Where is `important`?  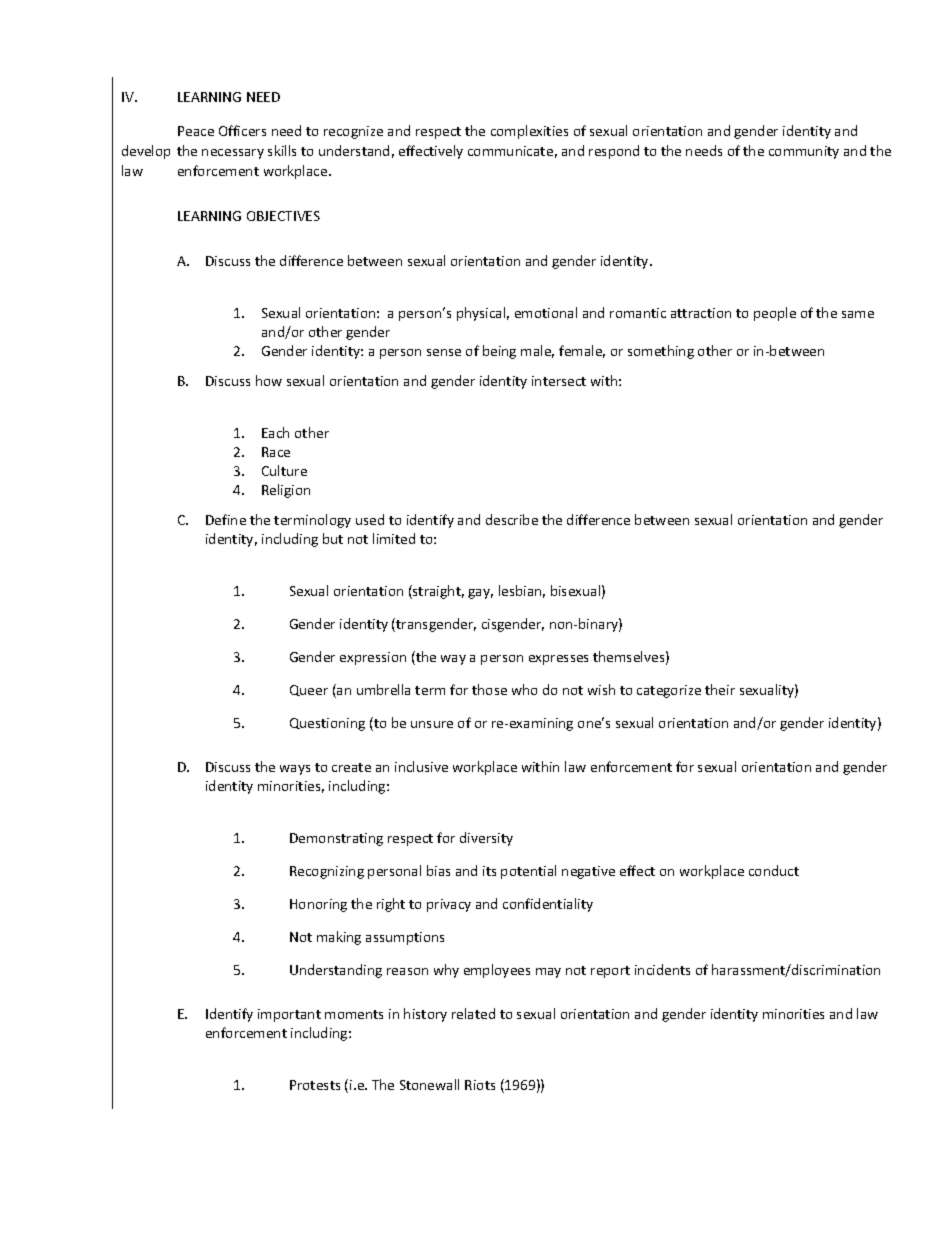 important is located at coordinates (289, 1015).
